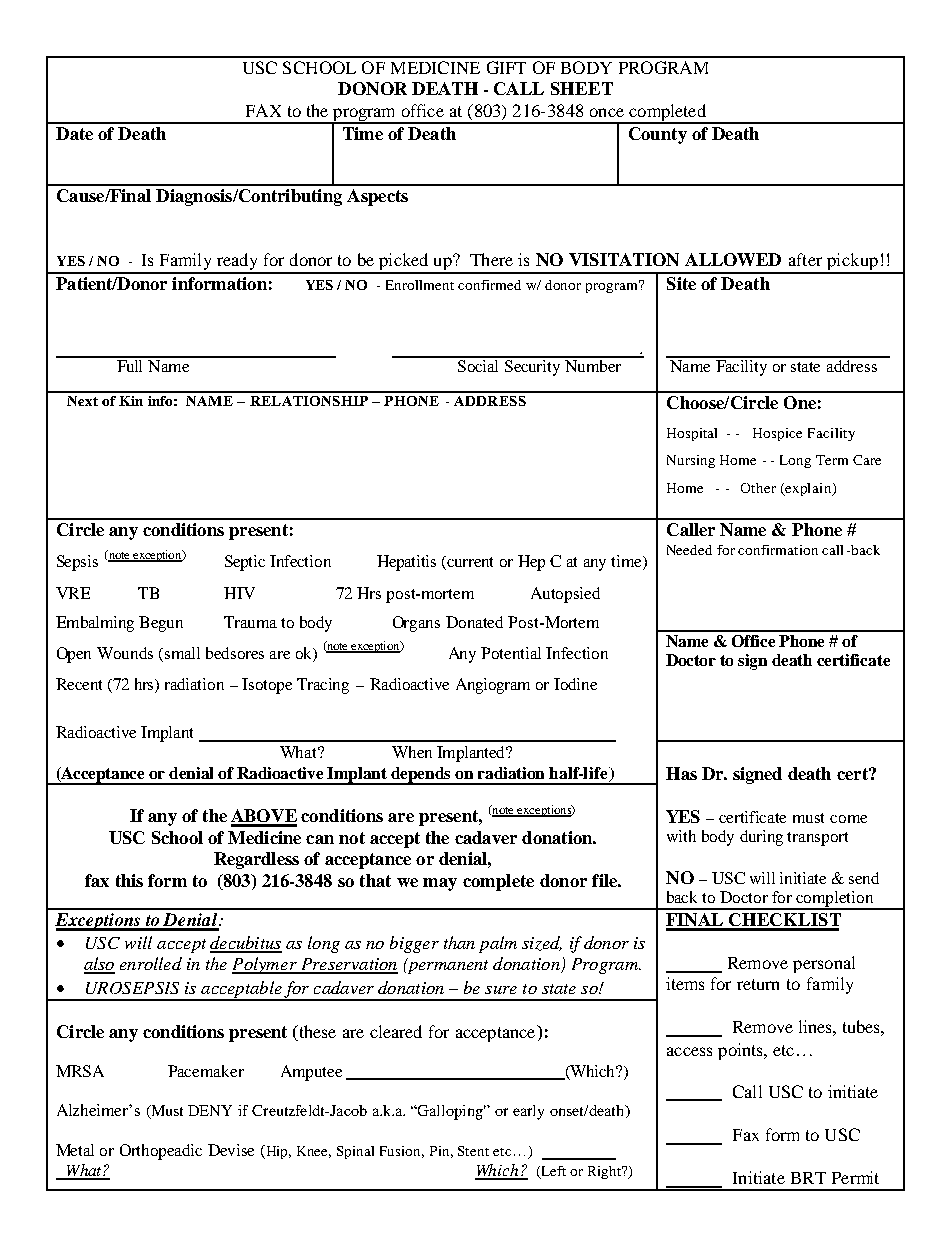 The width and height of the document is (952, 1233). Describe the element at coordinates (658, 135) in the document. I see `County` at that location.
